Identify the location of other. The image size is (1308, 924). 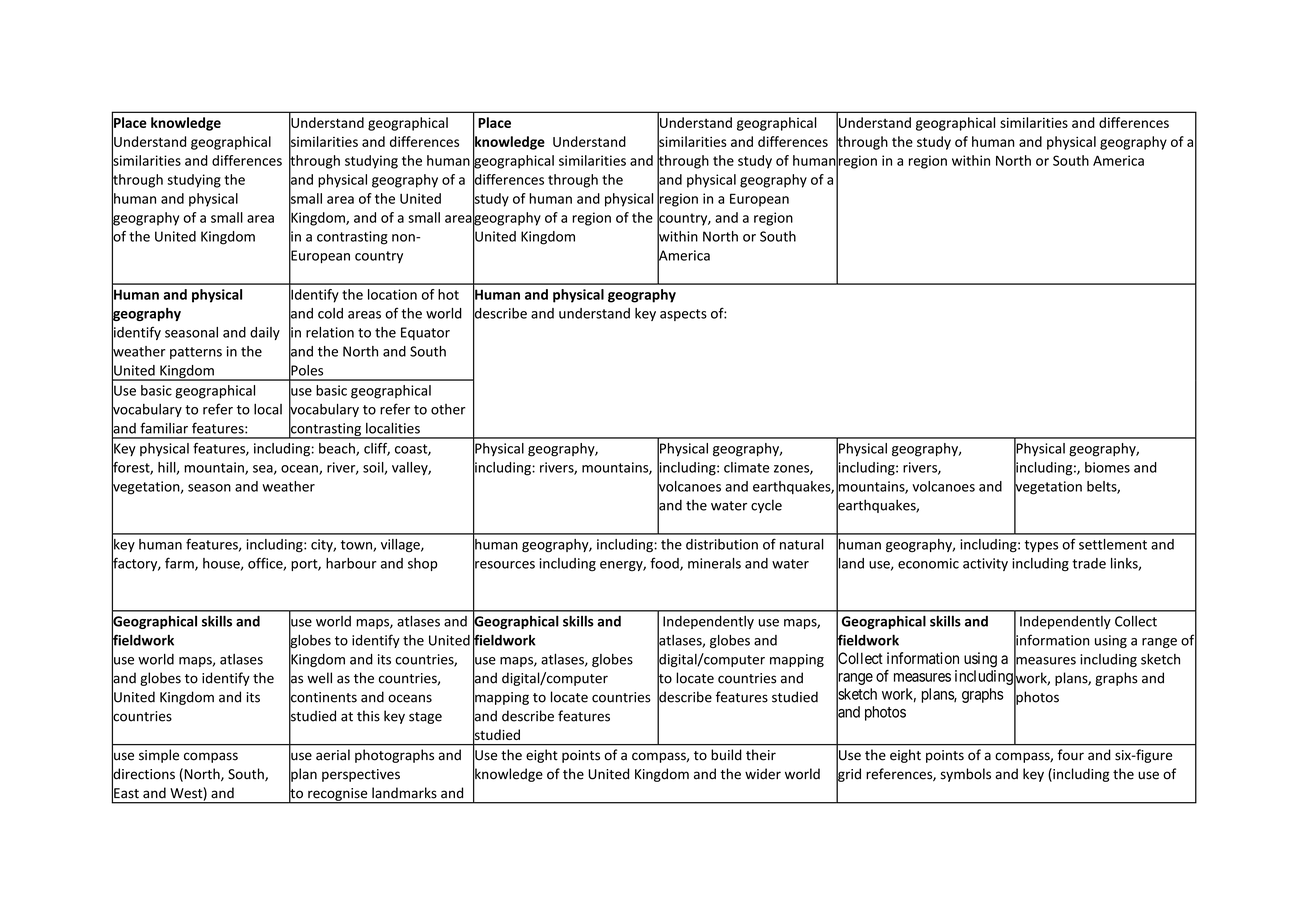
(448, 409).
